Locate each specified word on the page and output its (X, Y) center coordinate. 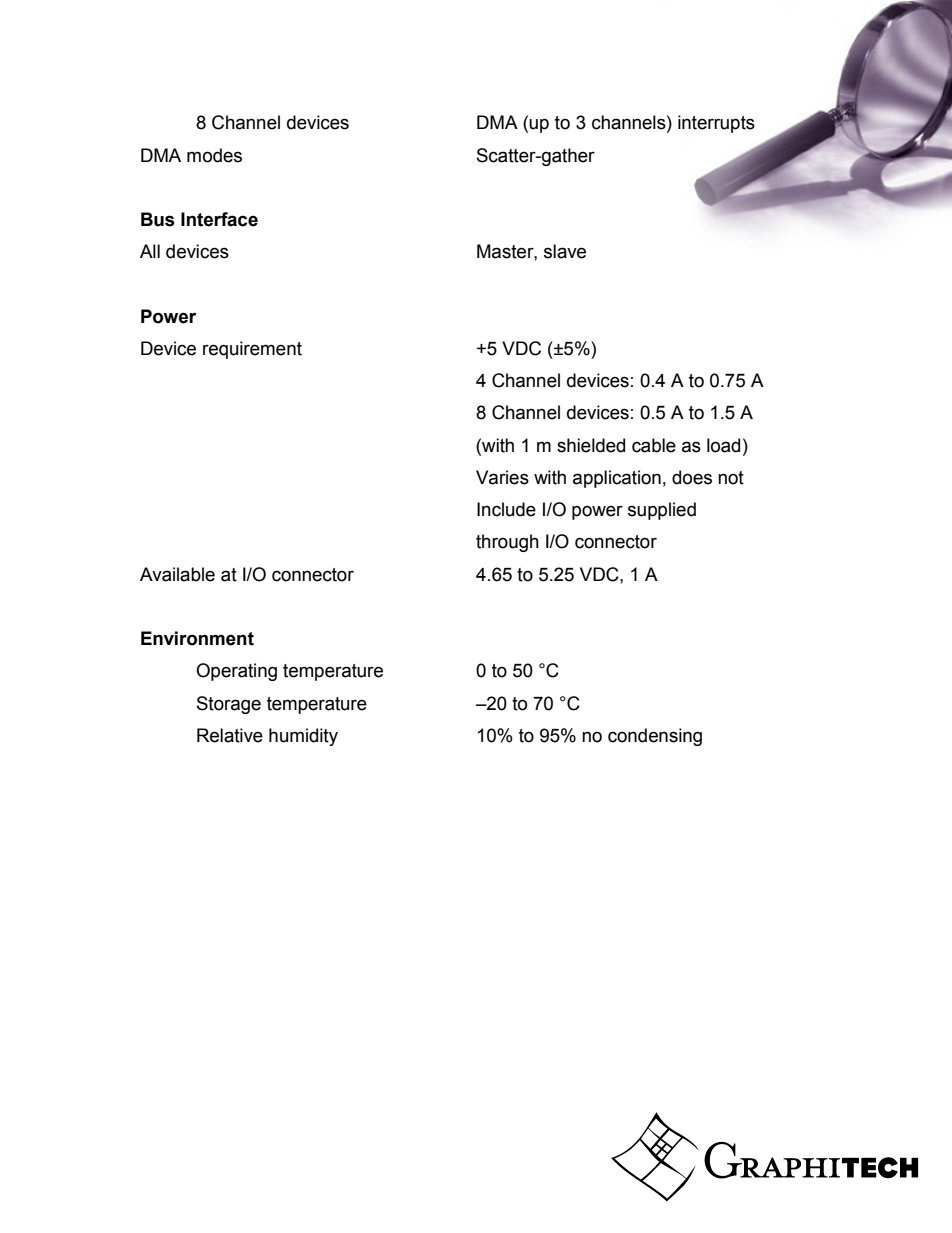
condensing (655, 737)
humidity (303, 737)
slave (565, 251)
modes (214, 155)
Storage (229, 705)
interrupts (716, 124)
